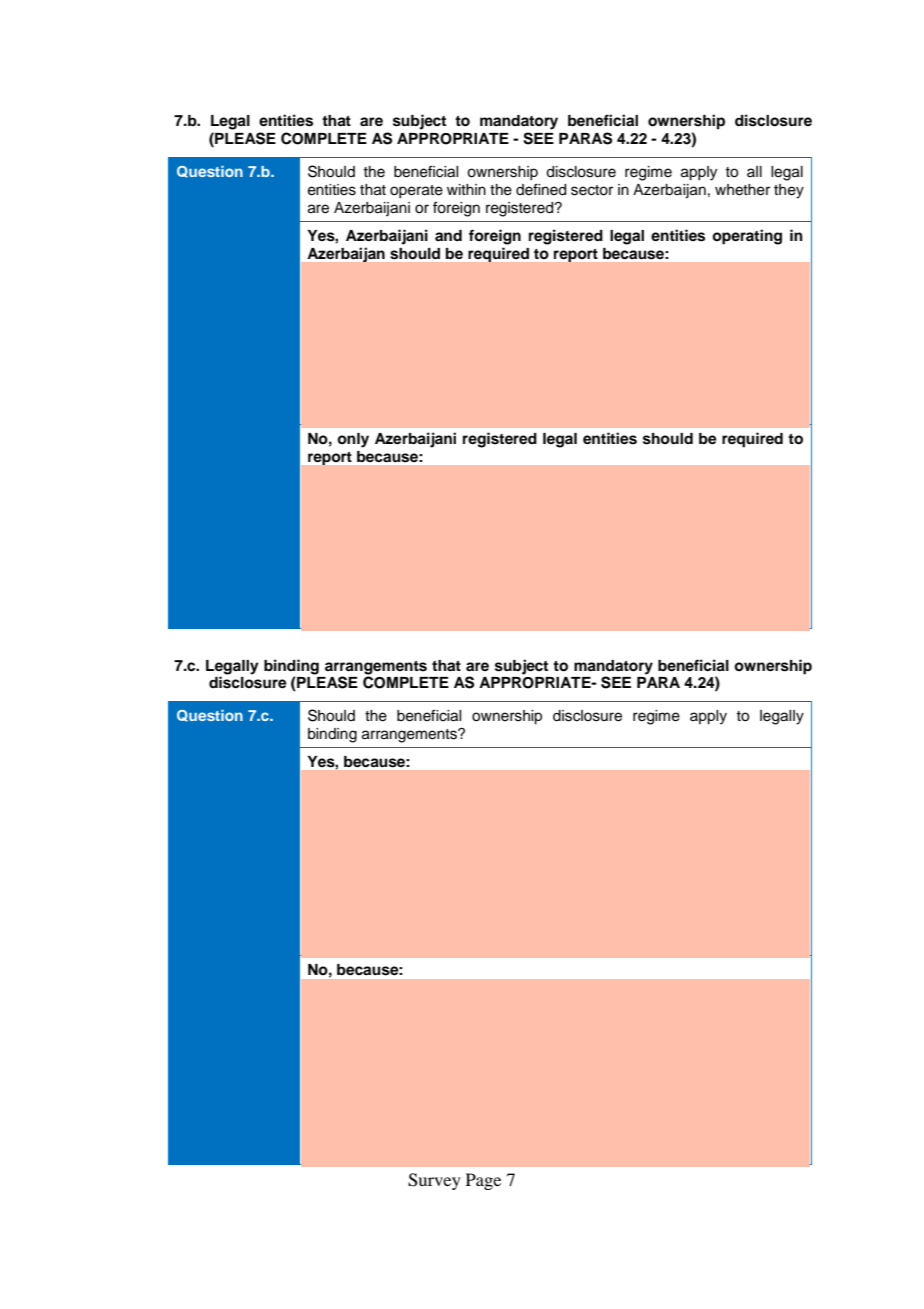 The width and height of the screenshot is (924, 1309). Describe the element at coordinates (742, 190) in the screenshot. I see `whether` at that location.
